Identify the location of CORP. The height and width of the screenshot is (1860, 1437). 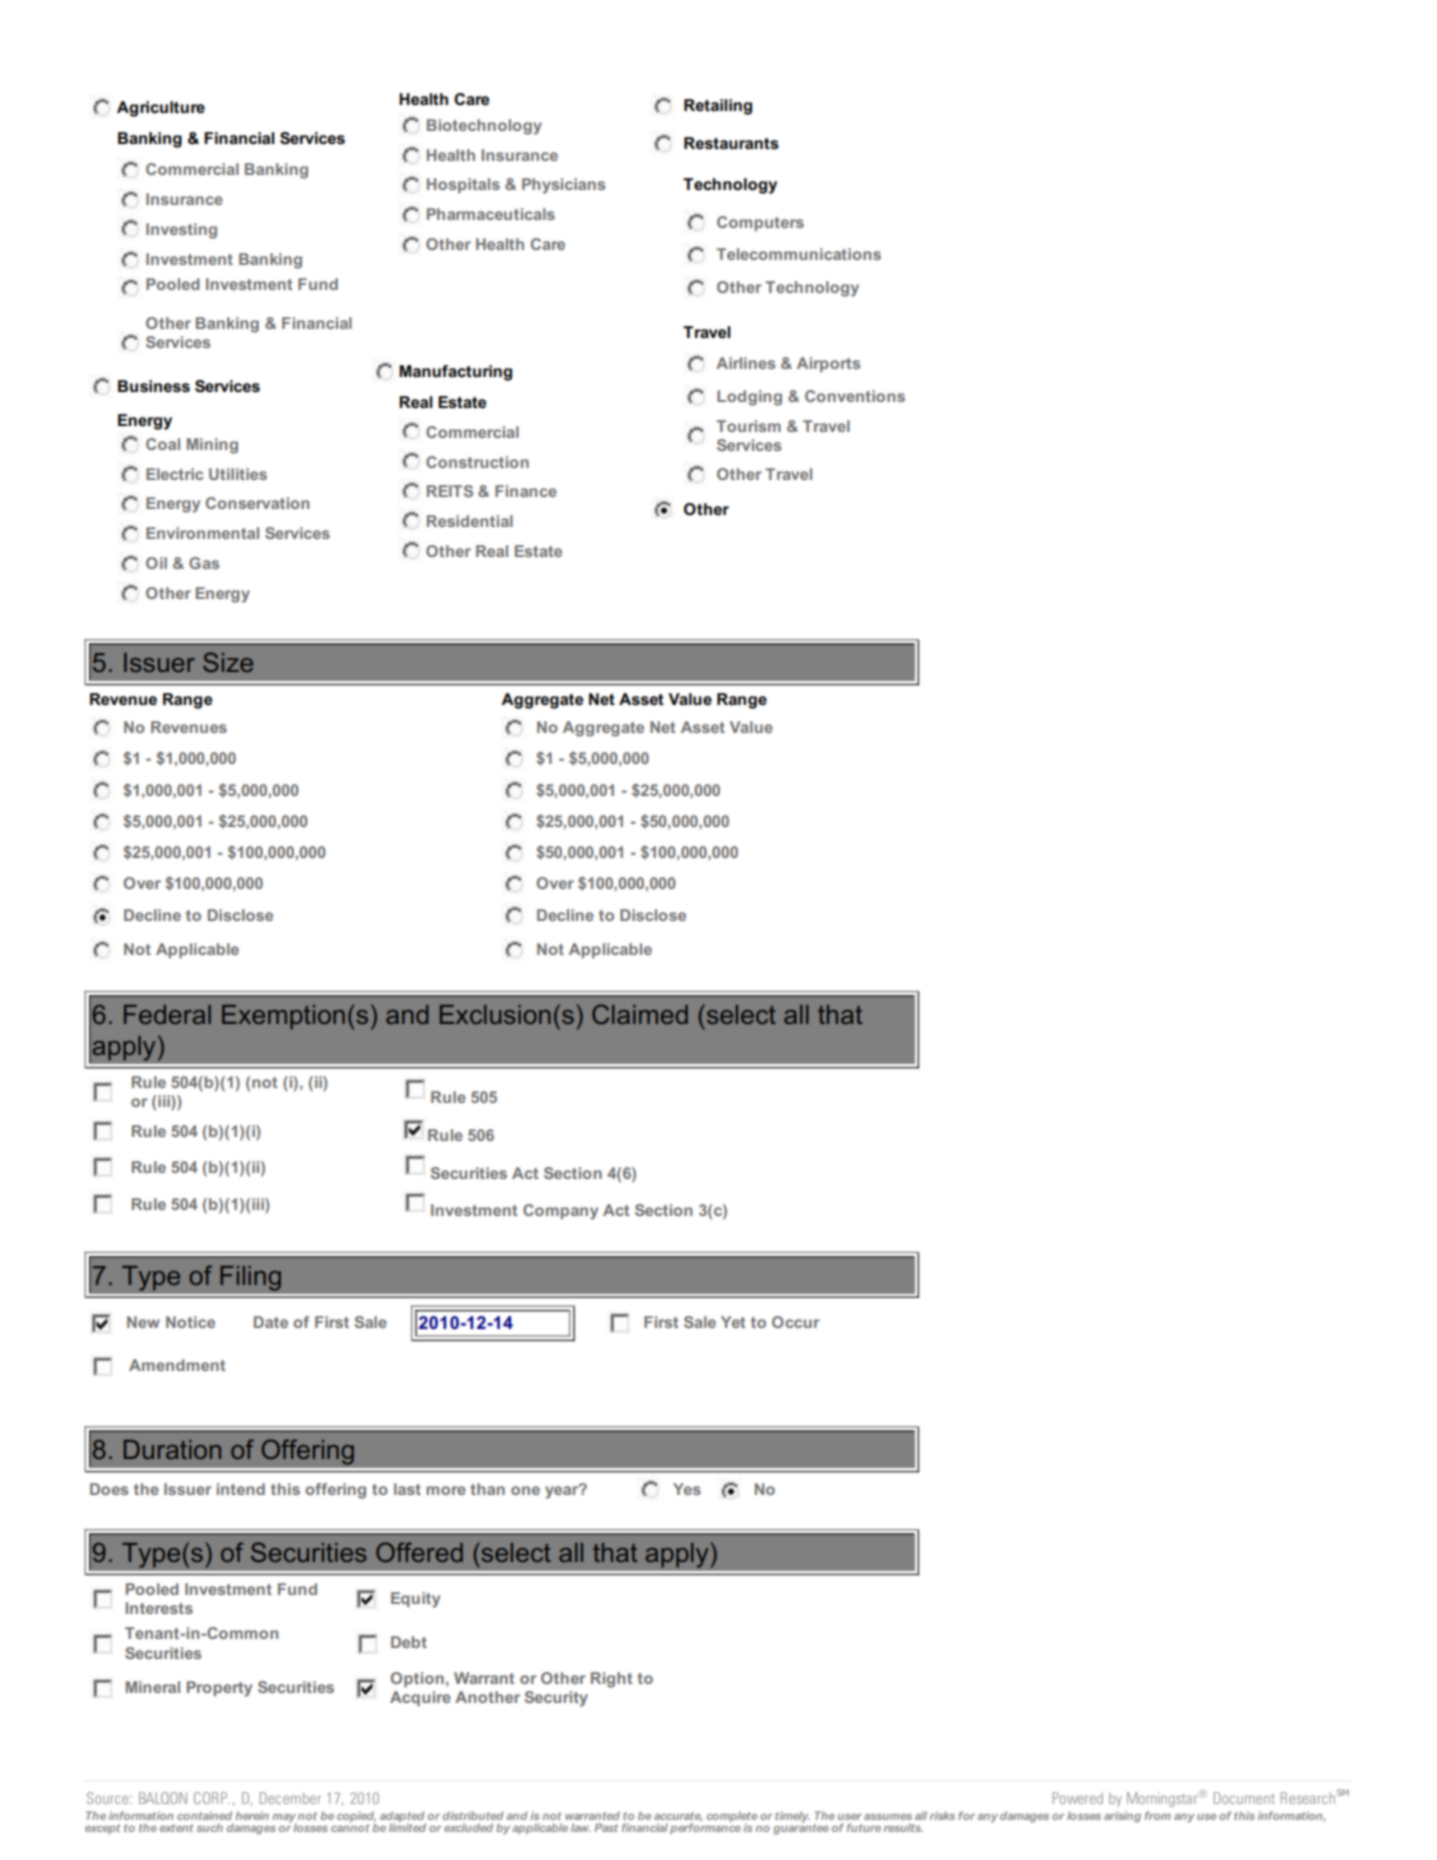
(212, 1798).
